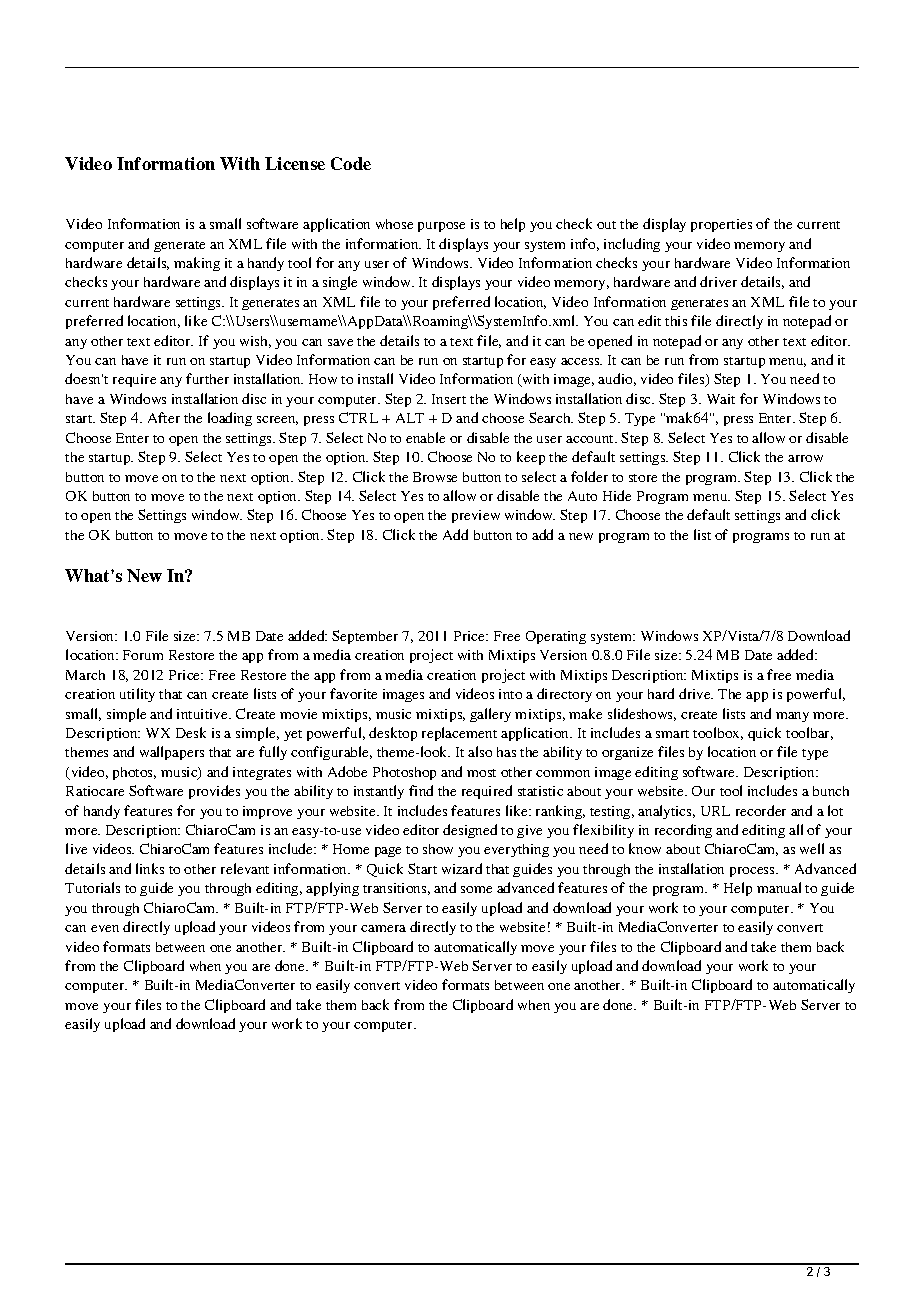  What do you see at coordinates (721, 225) in the page?
I see `properties` at bounding box center [721, 225].
